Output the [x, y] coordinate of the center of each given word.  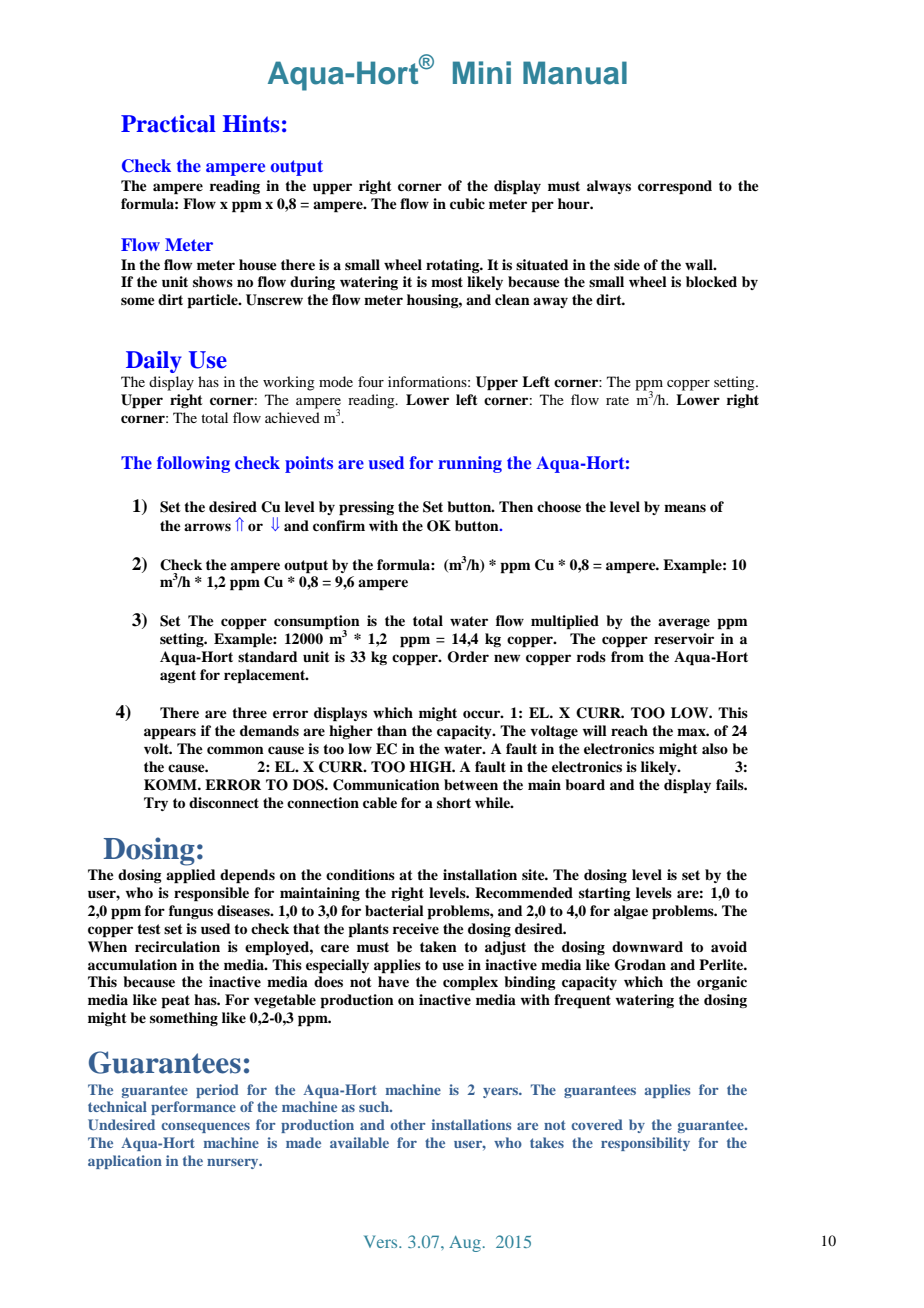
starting [605, 894]
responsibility [645, 1144]
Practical [168, 124]
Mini [482, 72]
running [470, 464]
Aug [465, 1244]
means [685, 508]
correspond [675, 187]
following [193, 464]
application [125, 1162]
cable [380, 802]
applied [191, 876]
